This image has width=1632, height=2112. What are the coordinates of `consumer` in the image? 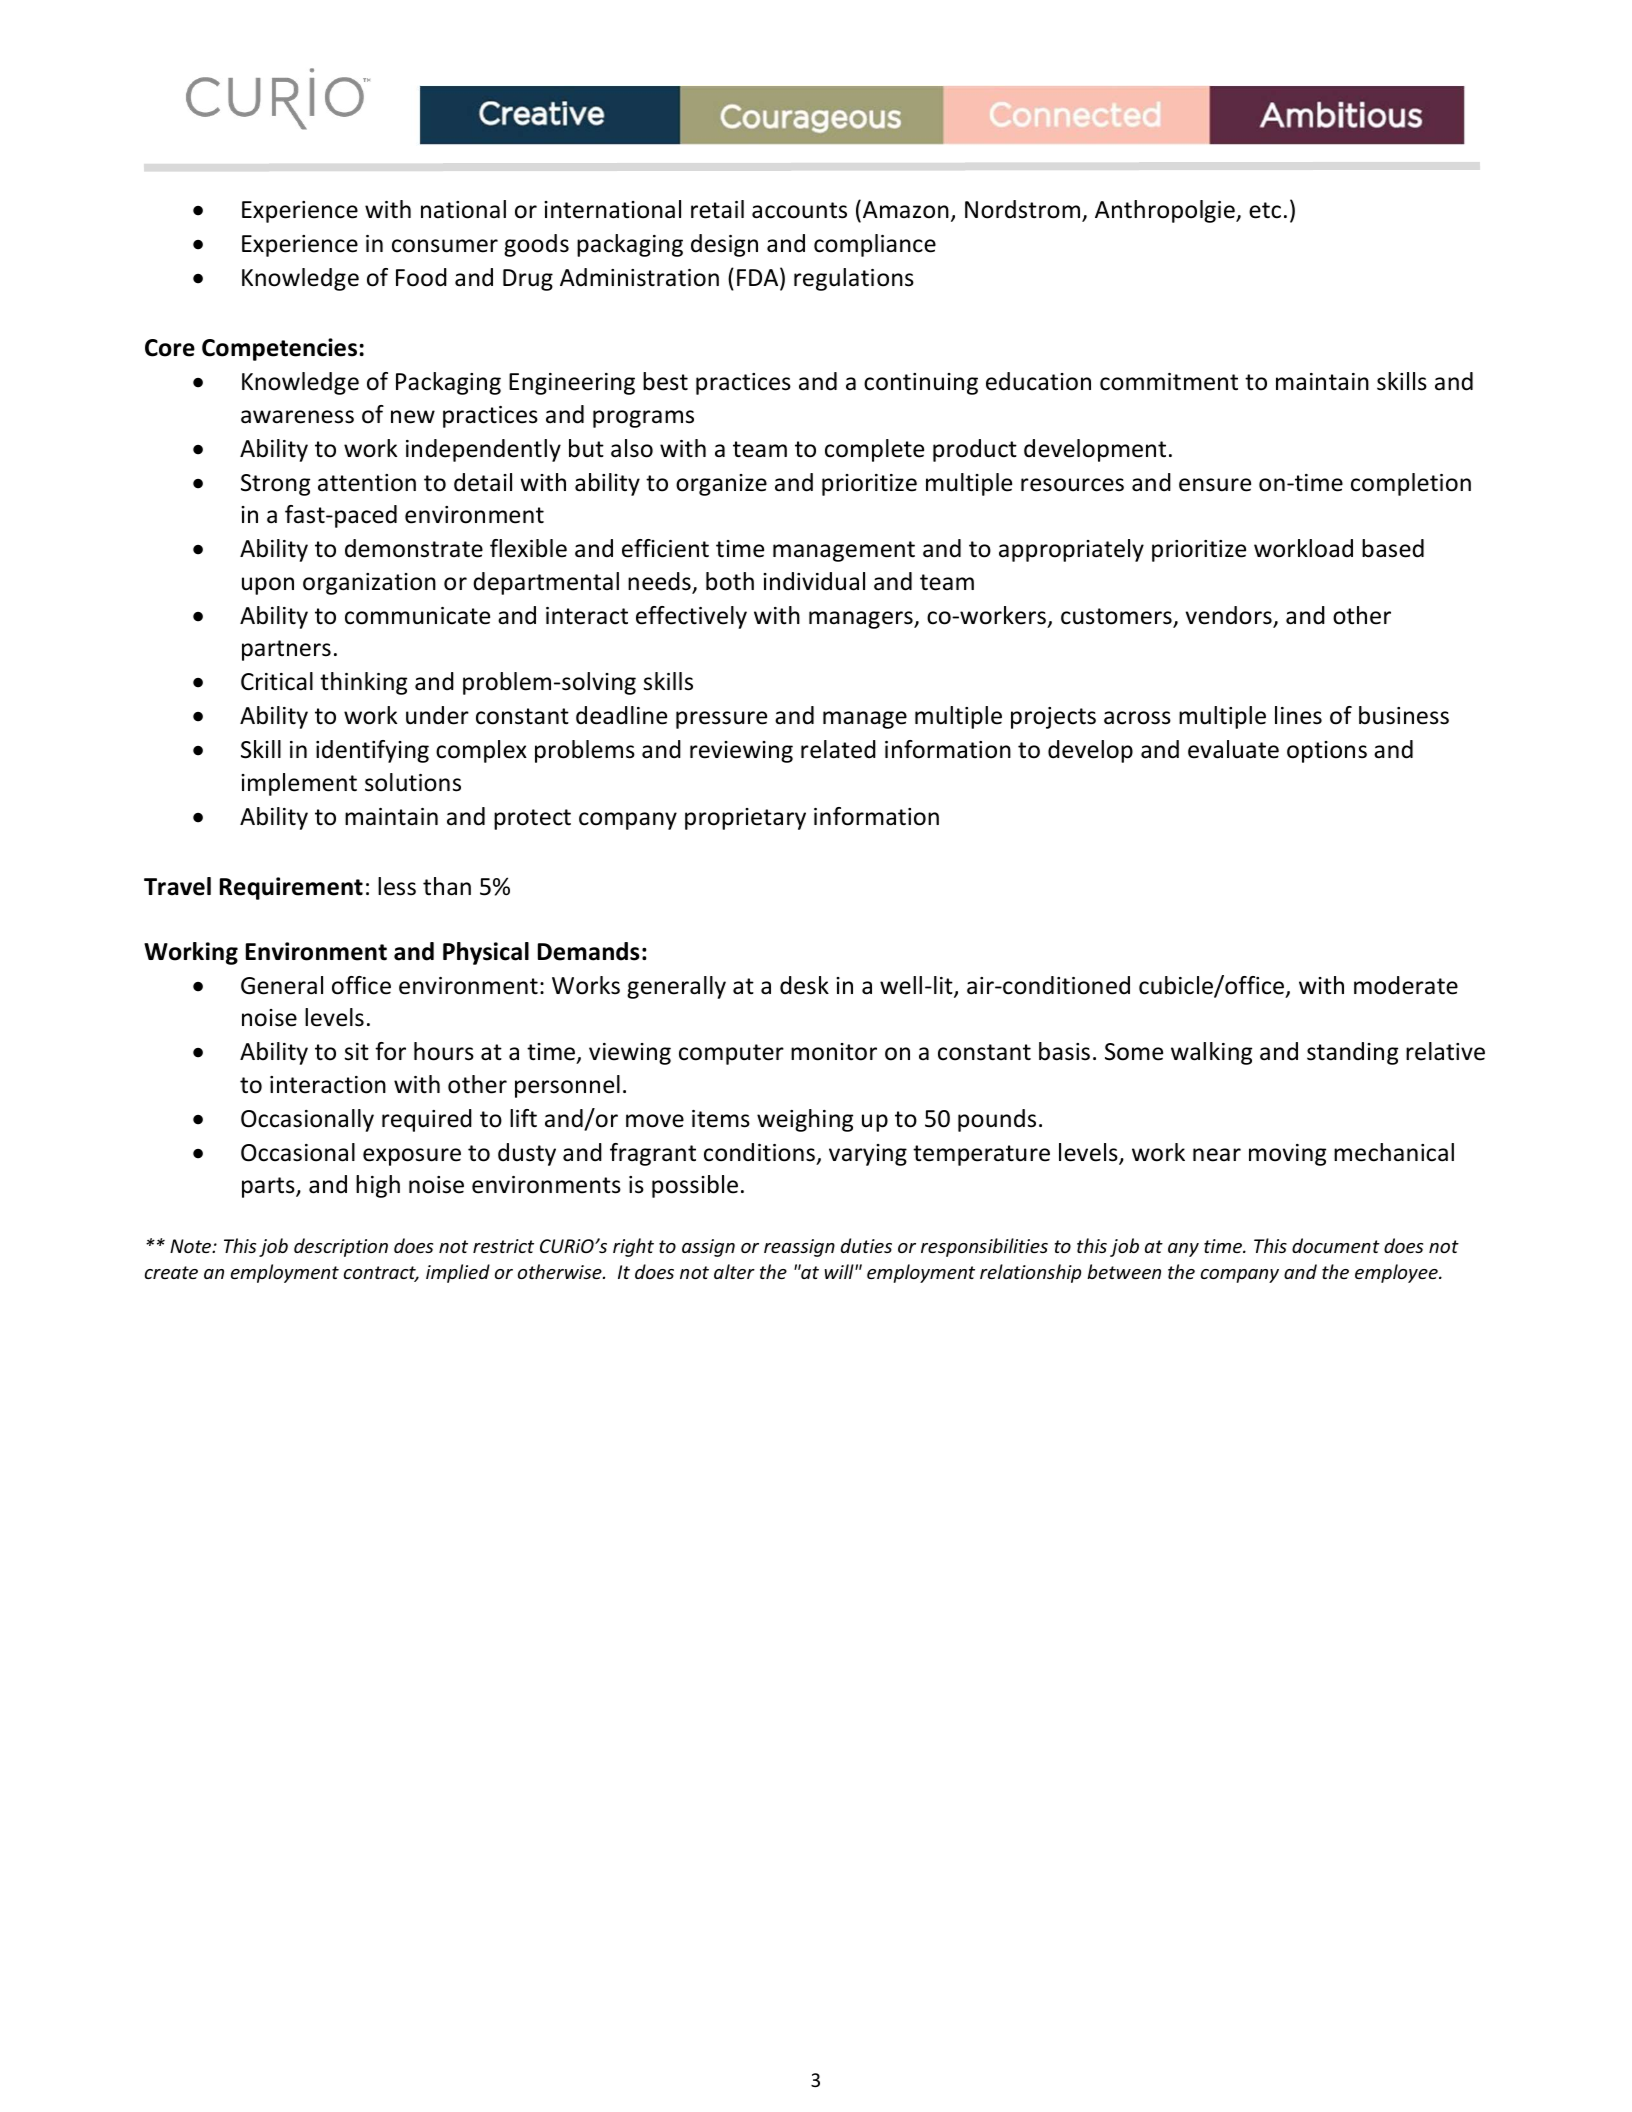 It's located at (445, 246).
